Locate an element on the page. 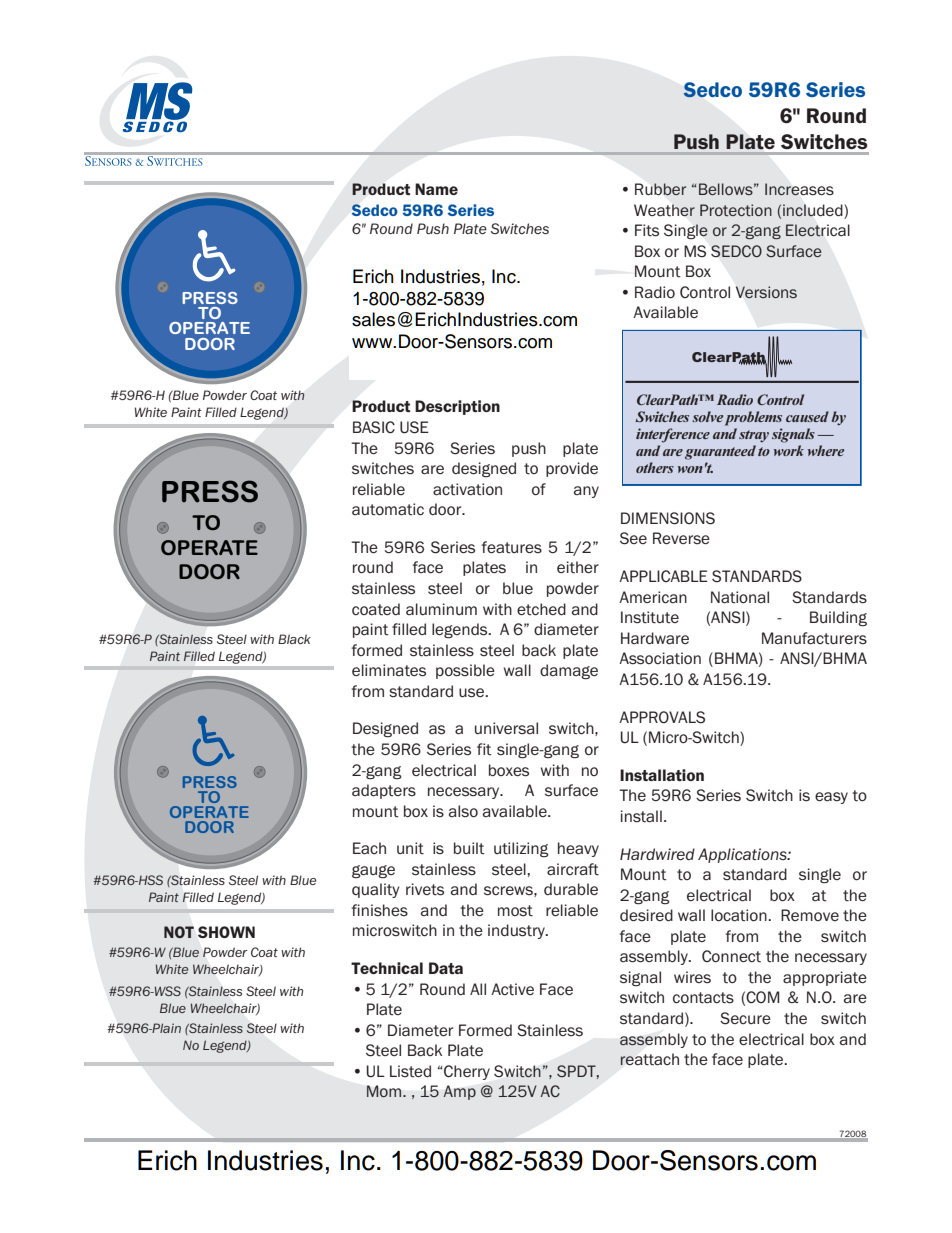 Image resolution: width=952 pixels, height=1233 pixels. National is located at coordinates (740, 597).
